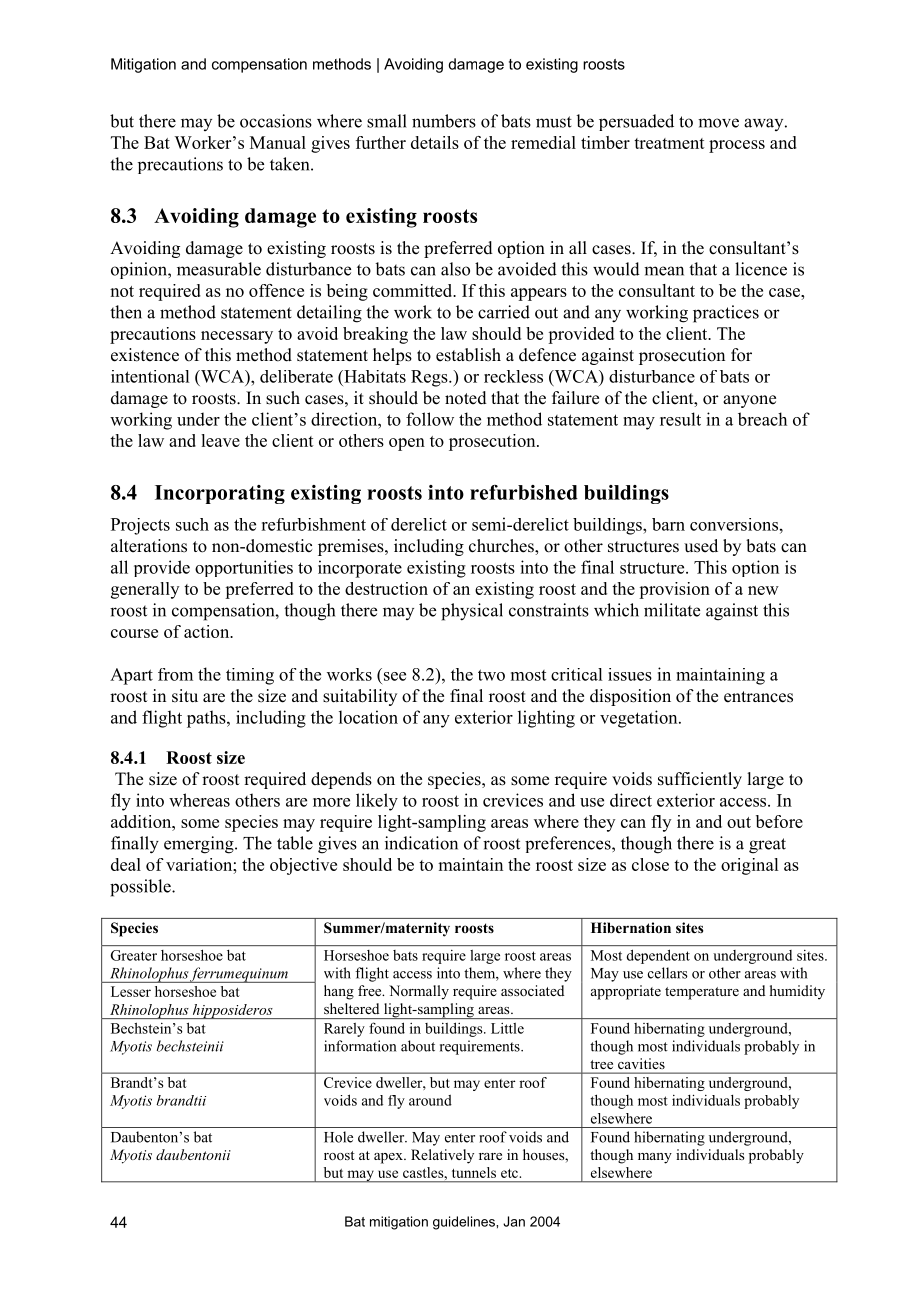  I want to click on opportunities, so click(244, 568).
